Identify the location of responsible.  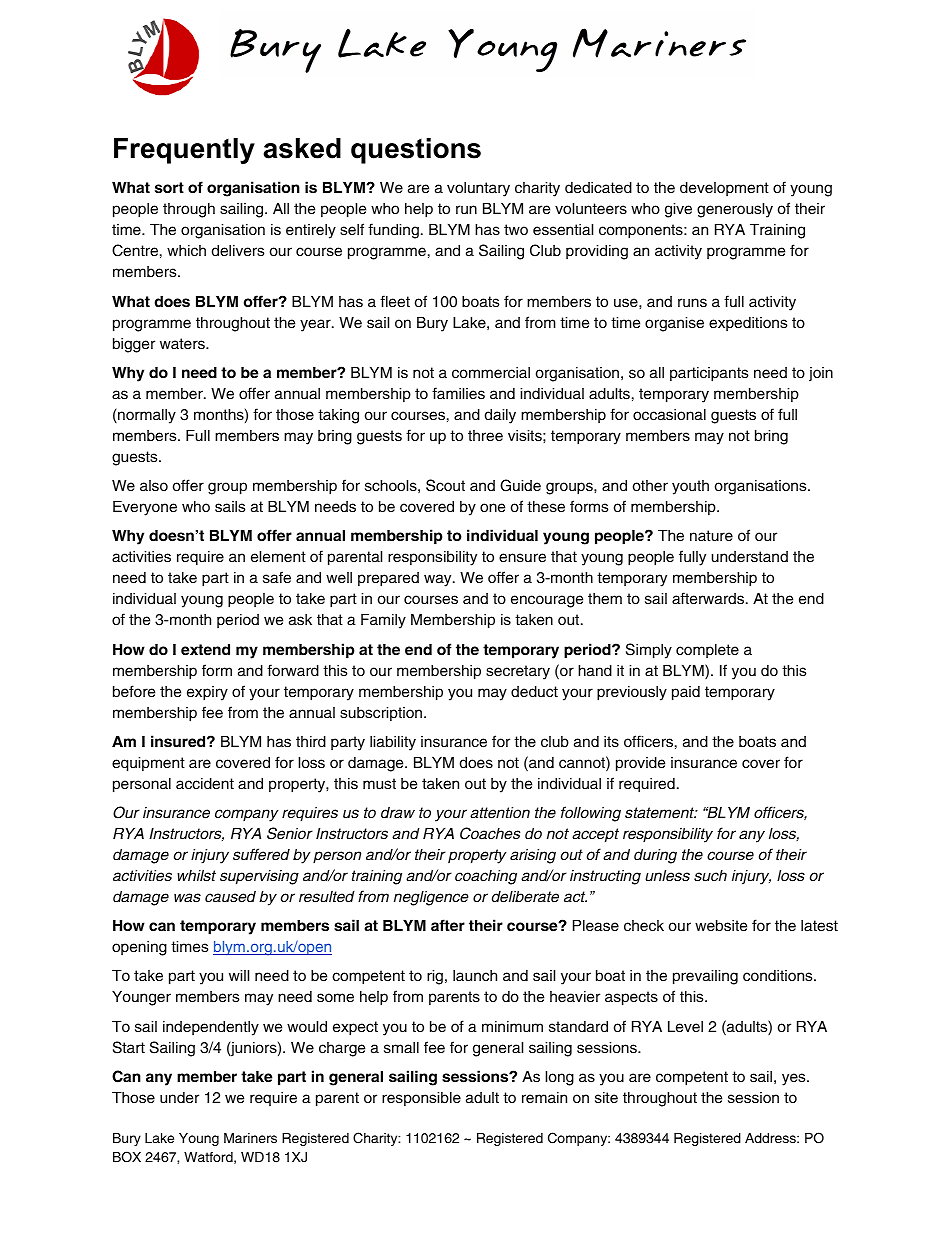
(421, 1099).
